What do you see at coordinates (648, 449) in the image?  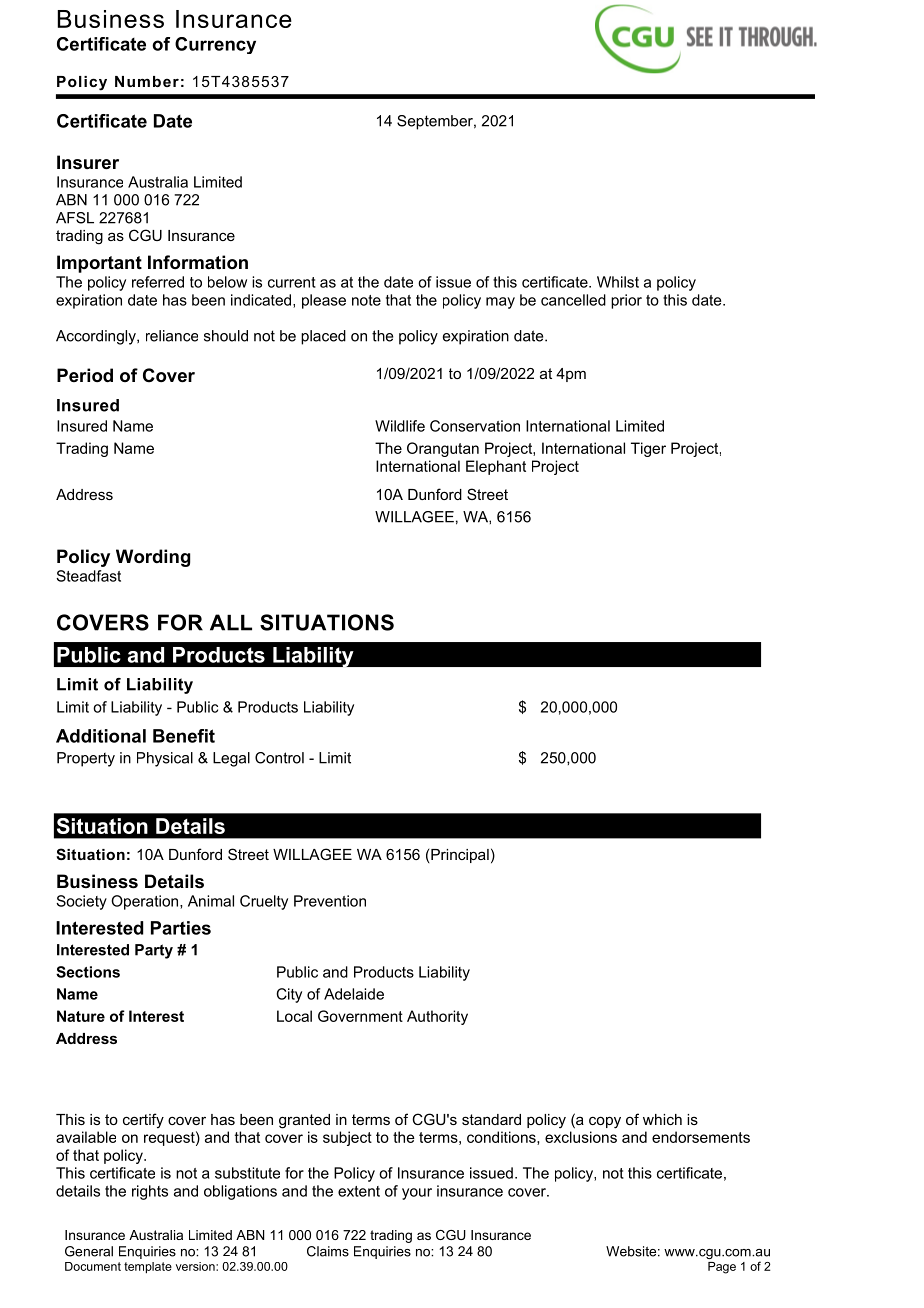 I see `Tiger` at bounding box center [648, 449].
